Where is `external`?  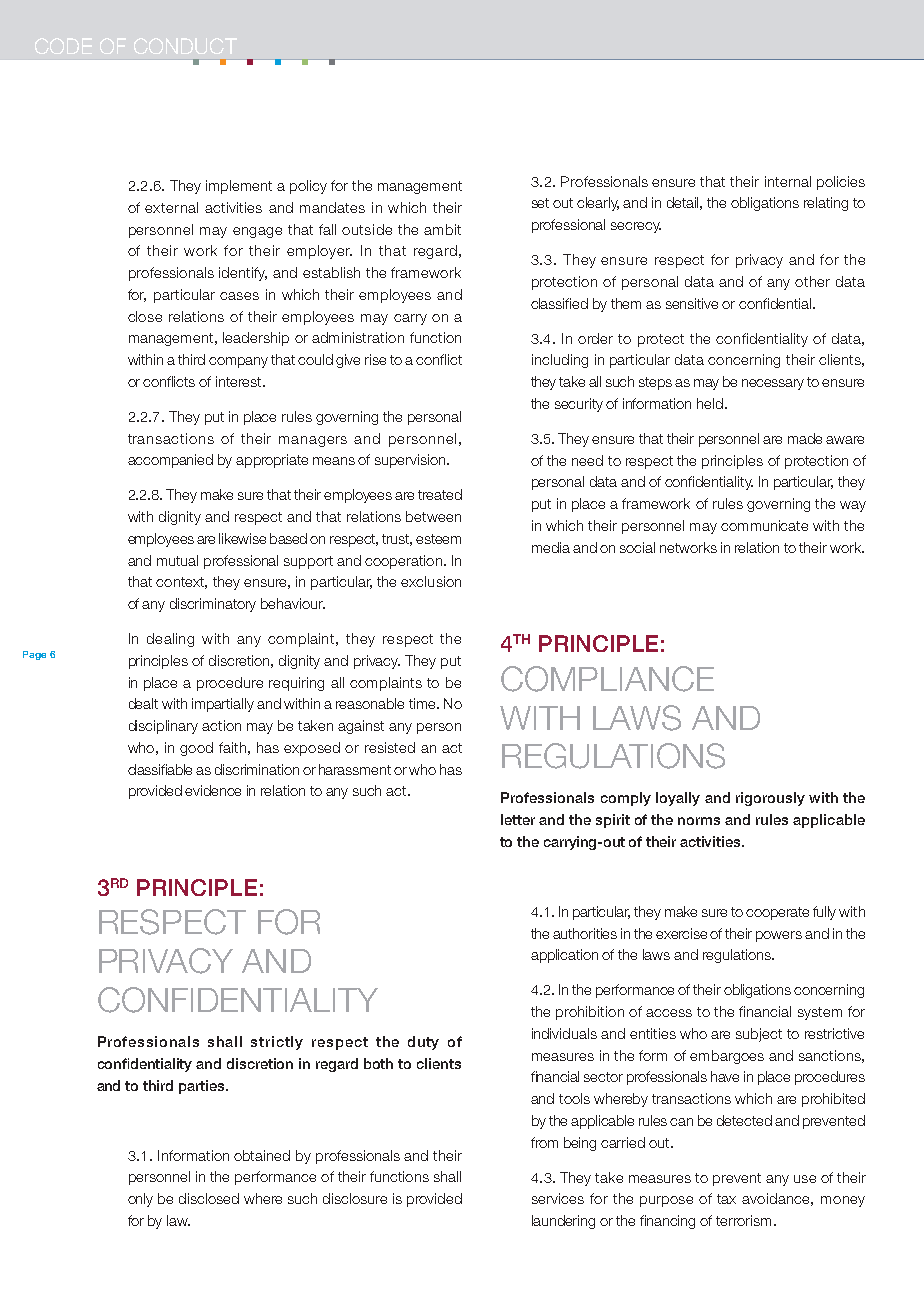 external is located at coordinates (171, 207).
